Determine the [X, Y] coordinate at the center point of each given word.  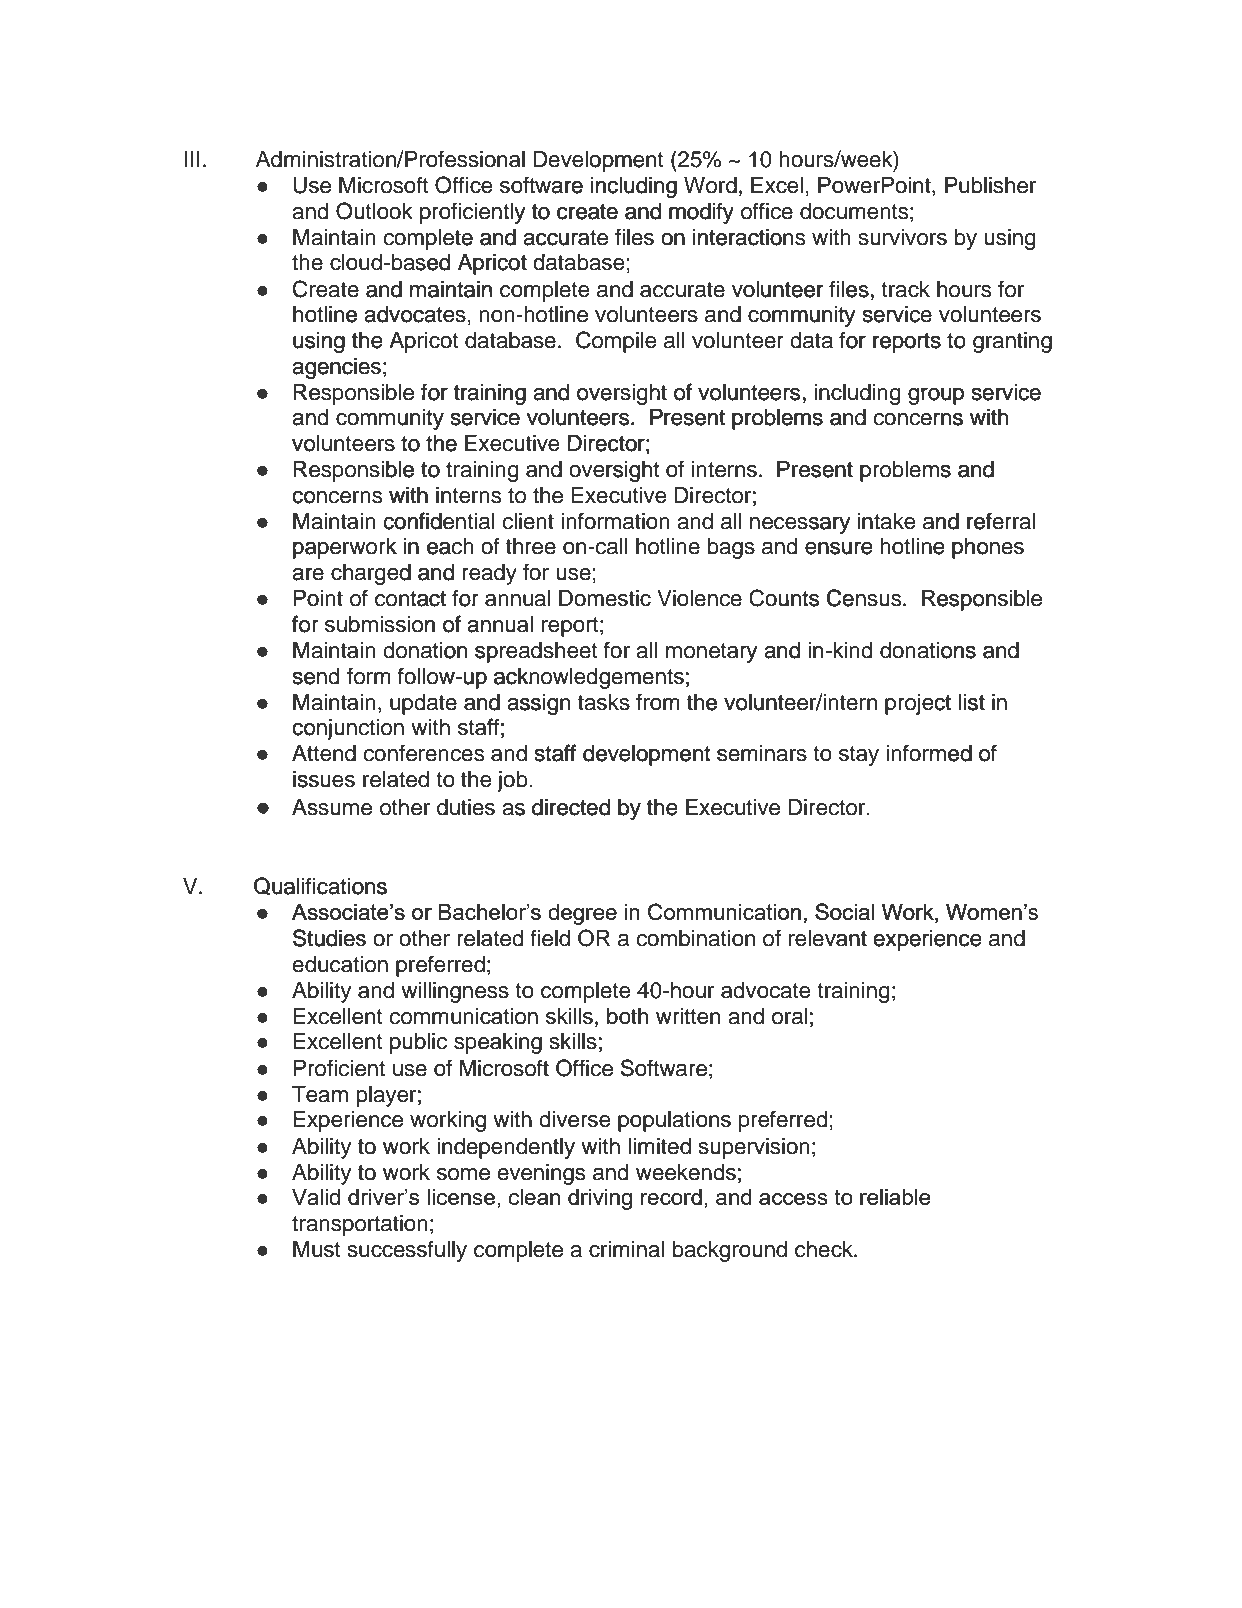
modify [701, 213]
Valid [316, 1197]
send [316, 676]
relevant [828, 938]
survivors [903, 237]
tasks [604, 702]
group [936, 396]
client [528, 521]
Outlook [374, 211]
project [918, 704]
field [550, 938]
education [340, 964]
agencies [336, 368]
